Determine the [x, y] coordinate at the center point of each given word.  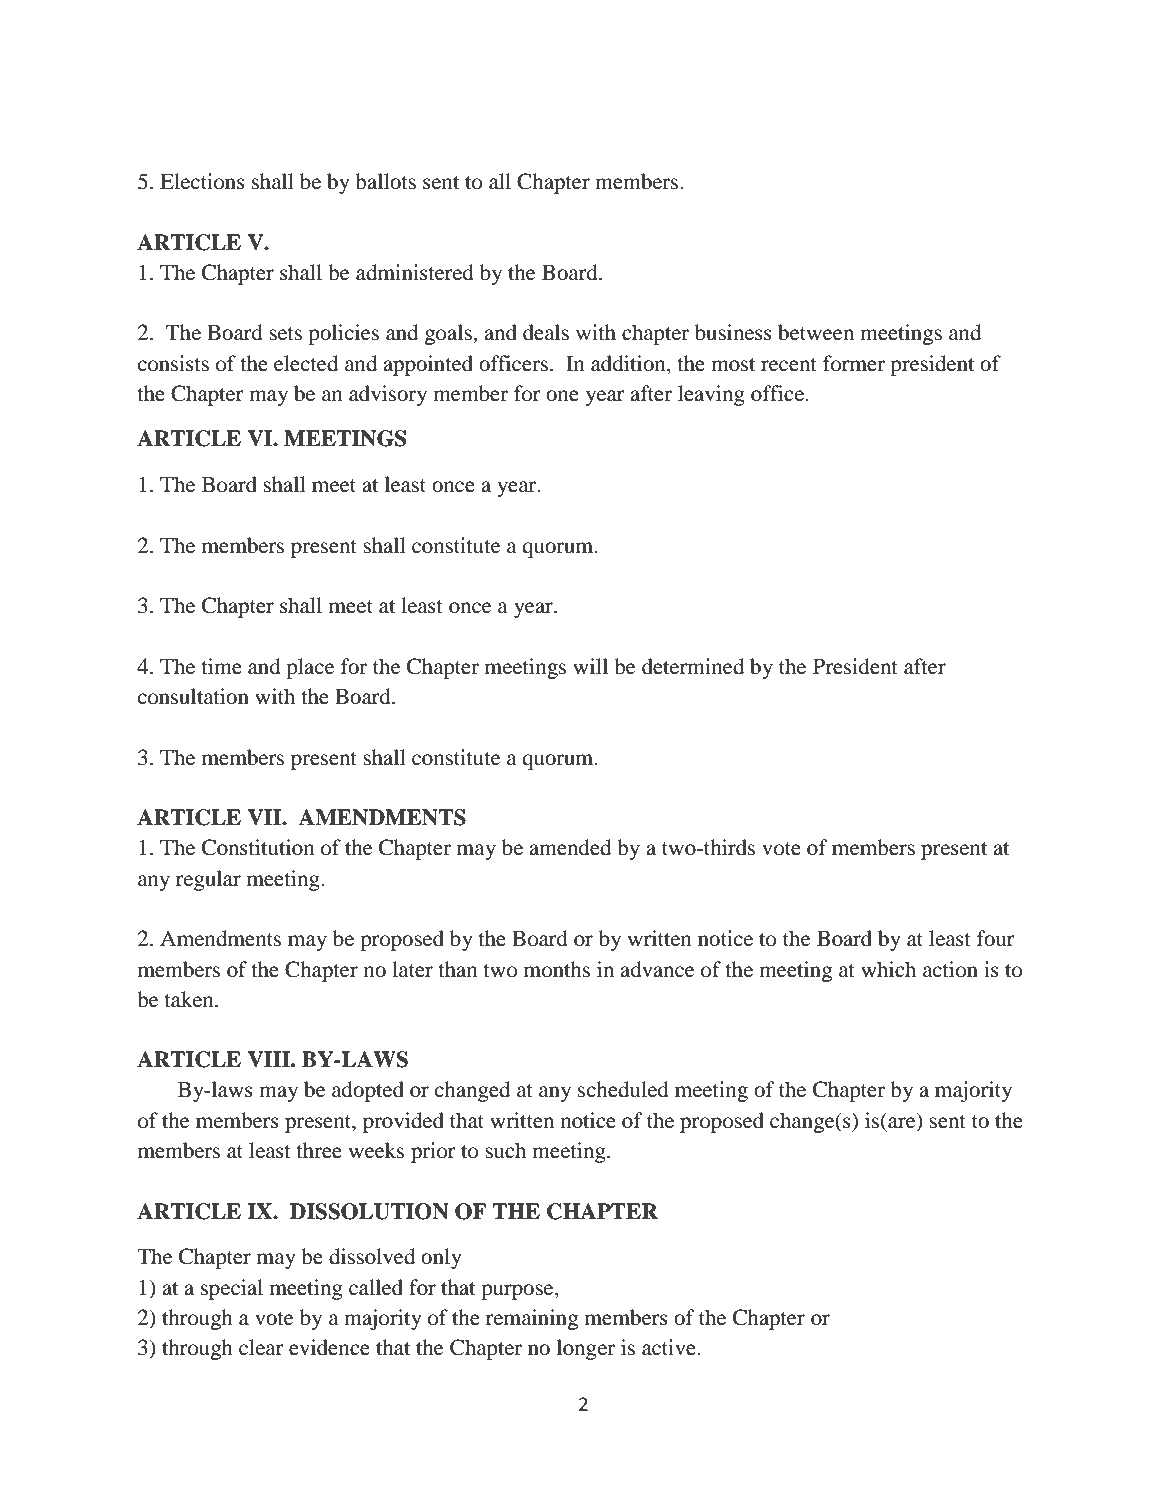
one [562, 396]
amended [570, 847]
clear [261, 1347]
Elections [202, 181]
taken [190, 999]
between [816, 332]
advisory [388, 395]
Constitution [258, 847]
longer [586, 1349]
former [854, 363]
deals [546, 332]
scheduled [623, 1089]
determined [693, 666]
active [670, 1347]
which [888, 969]
